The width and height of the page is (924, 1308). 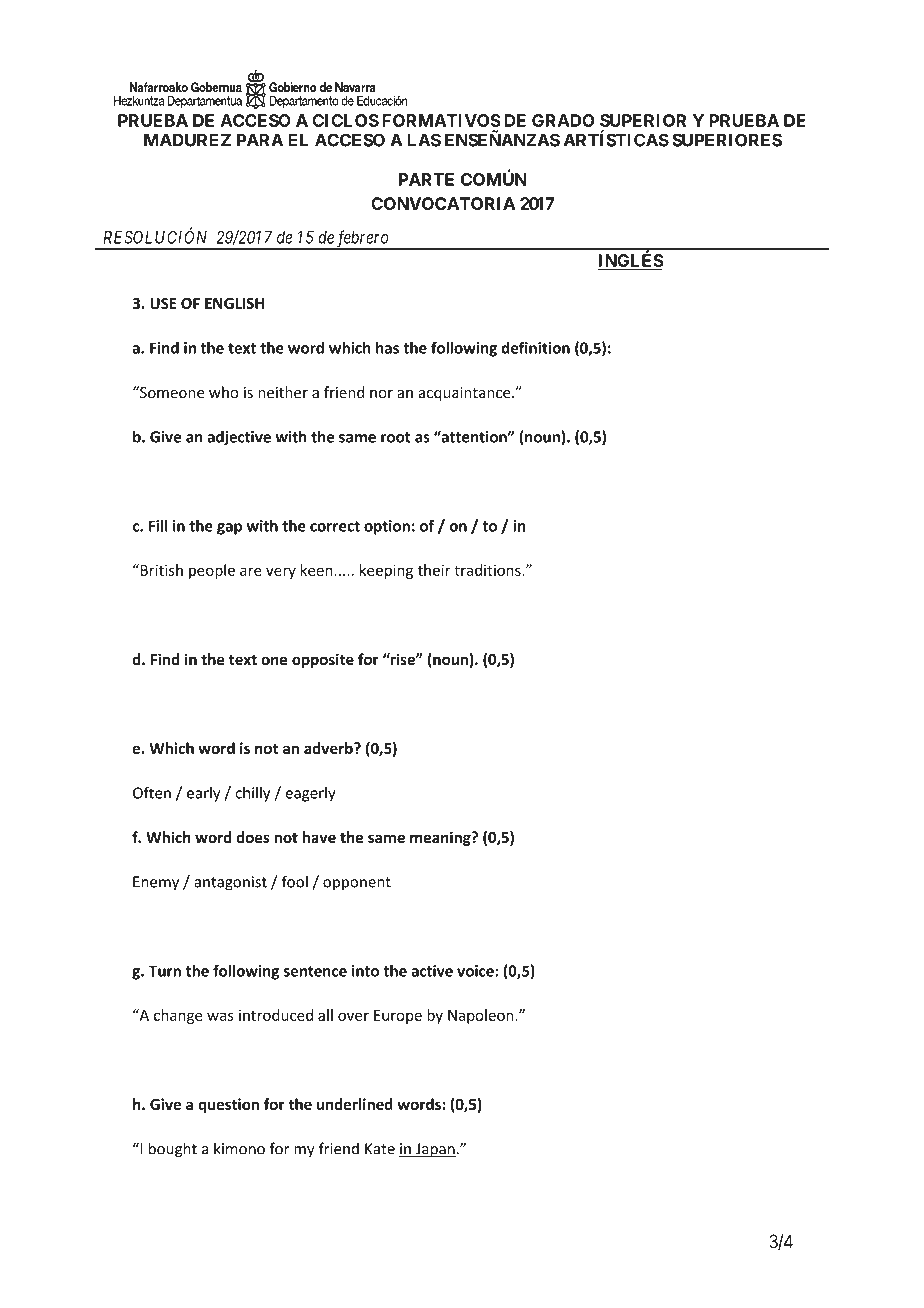 What do you see at coordinates (310, 794) in the page?
I see `eagerly` at bounding box center [310, 794].
